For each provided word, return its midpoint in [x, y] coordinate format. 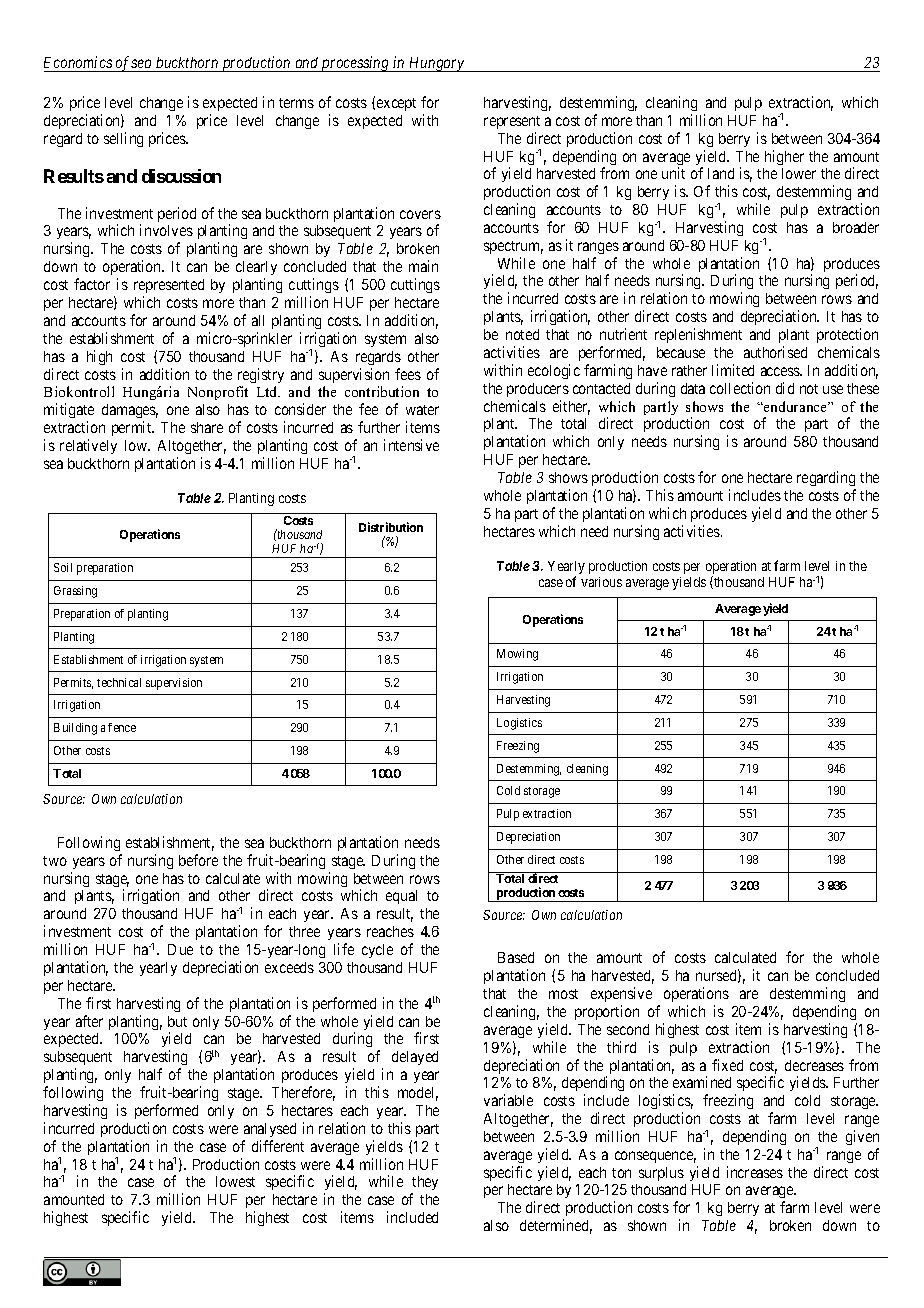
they [424, 1185]
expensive [621, 994]
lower [799, 173]
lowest [235, 1181]
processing [355, 64]
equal [401, 897]
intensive [411, 445]
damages [130, 411]
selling [123, 139]
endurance [796, 406]
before [198, 860]
